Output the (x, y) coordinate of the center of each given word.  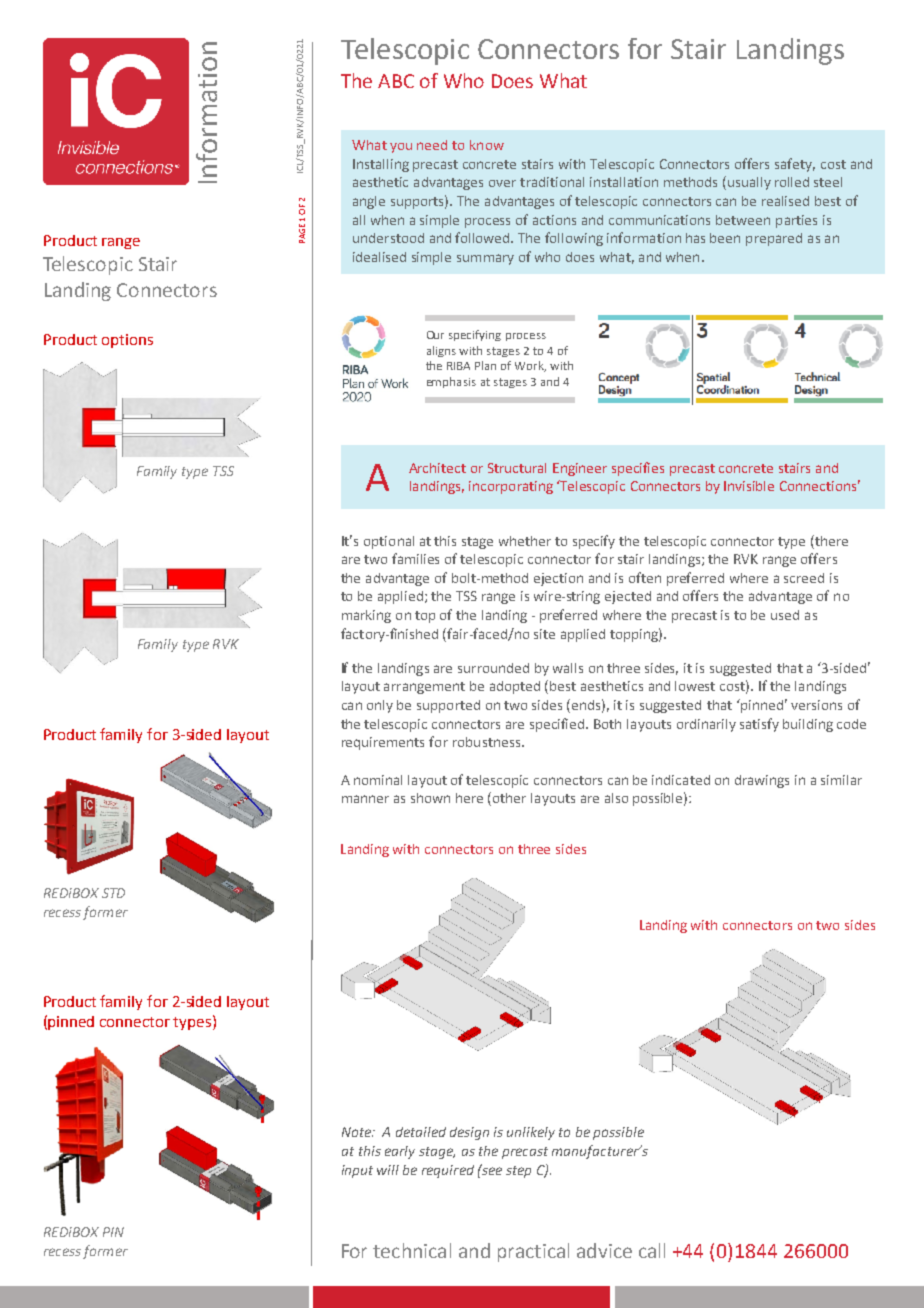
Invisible (749, 486)
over (502, 183)
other (509, 798)
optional (389, 542)
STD (113, 893)
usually (748, 183)
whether (525, 541)
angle (369, 202)
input (357, 1171)
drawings (762, 781)
